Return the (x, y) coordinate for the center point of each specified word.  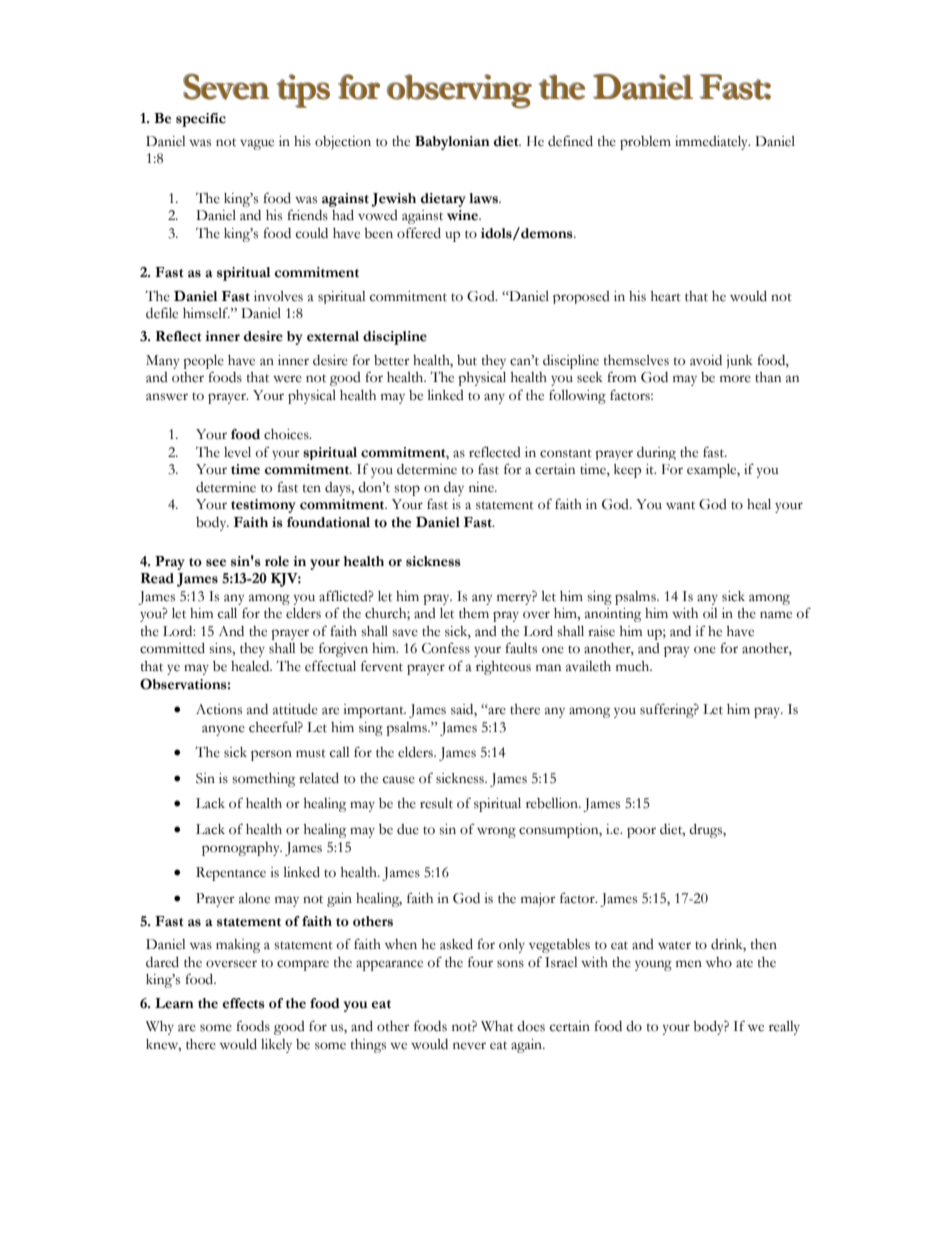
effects (243, 1003)
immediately (712, 143)
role (277, 561)
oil (710, 613)
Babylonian (452, 143)
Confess (446, 648)
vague (257, 144)
